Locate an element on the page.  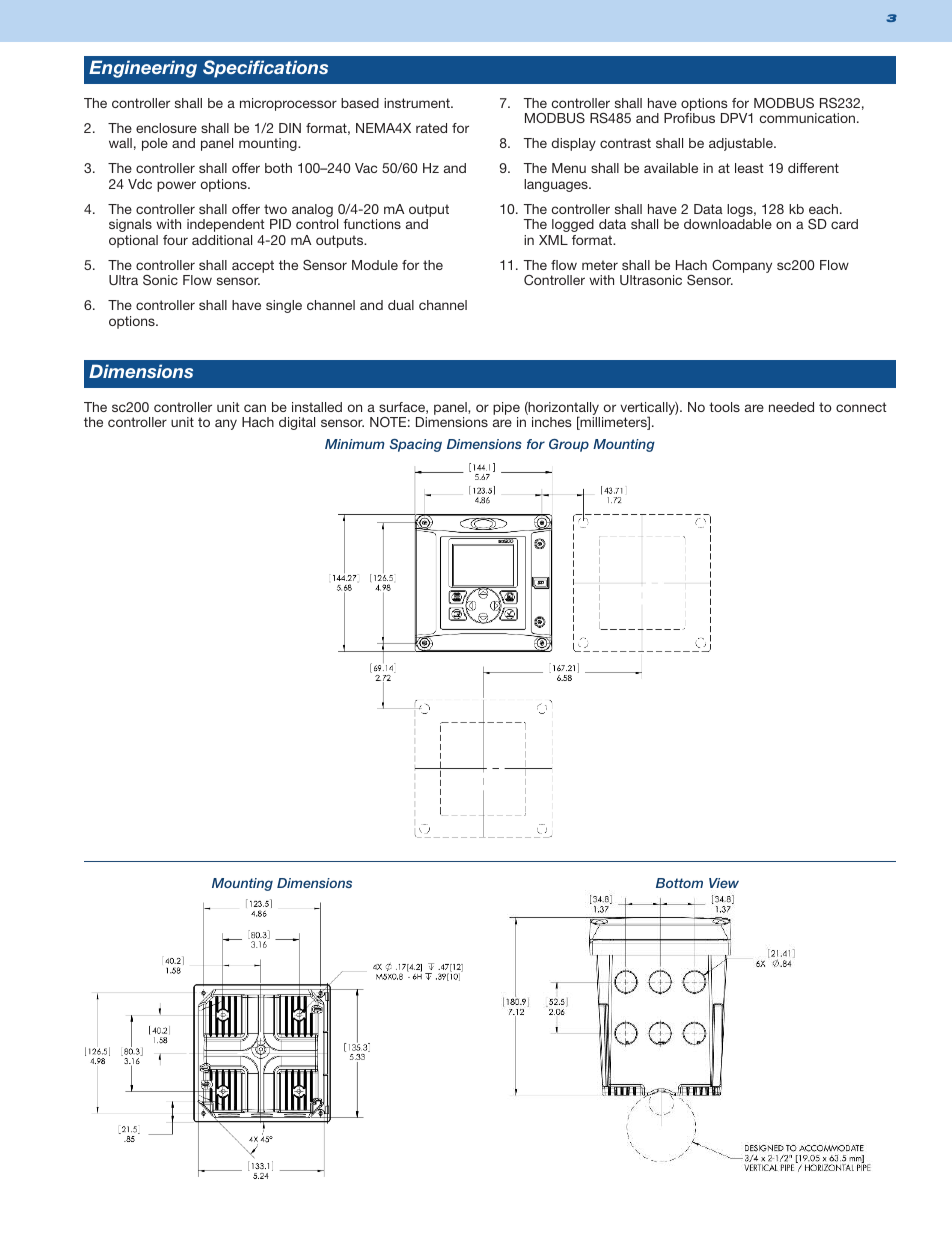
View is located at coordinates (724, 883).
